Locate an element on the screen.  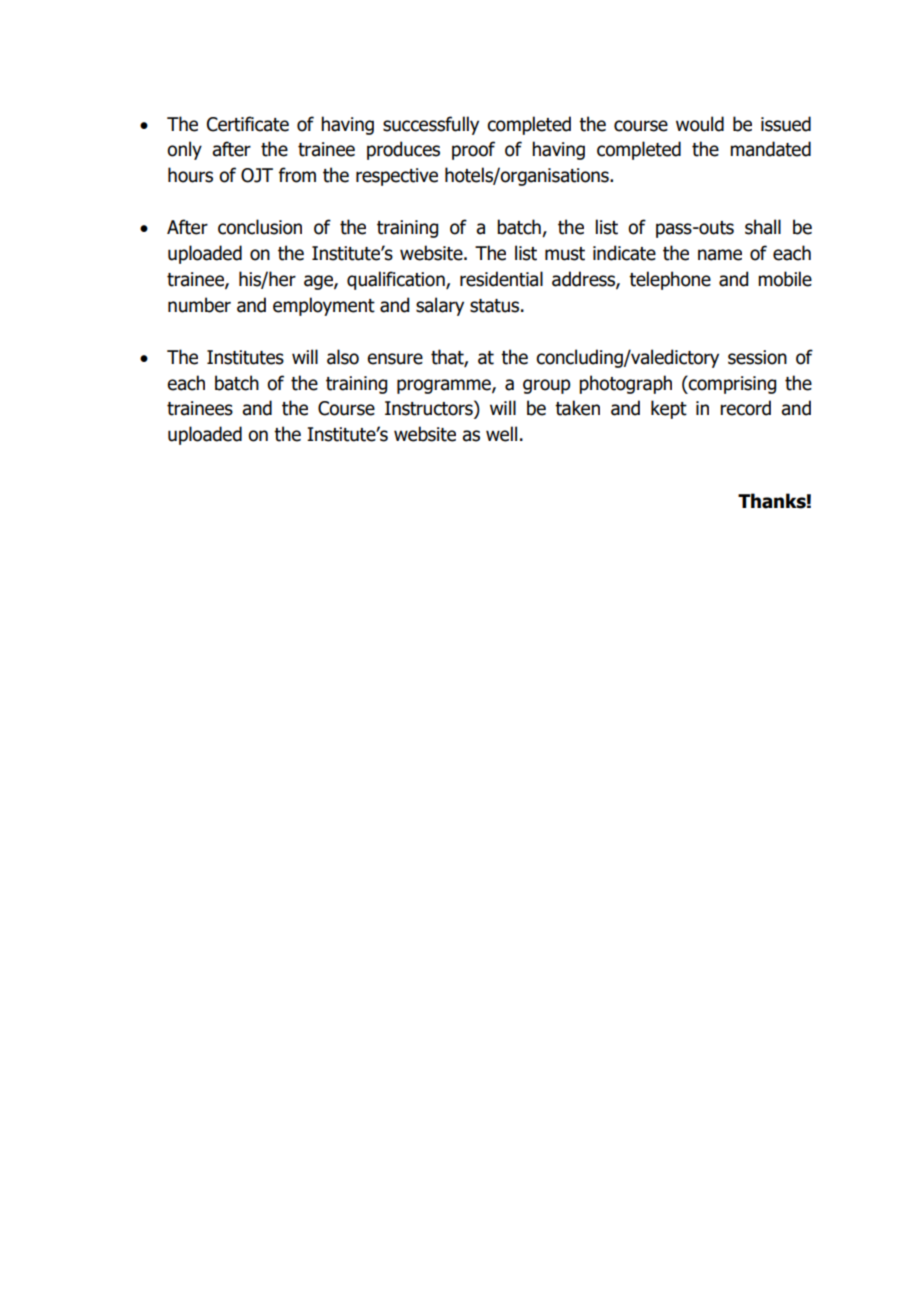
well is located at coordinates (501, 434).
